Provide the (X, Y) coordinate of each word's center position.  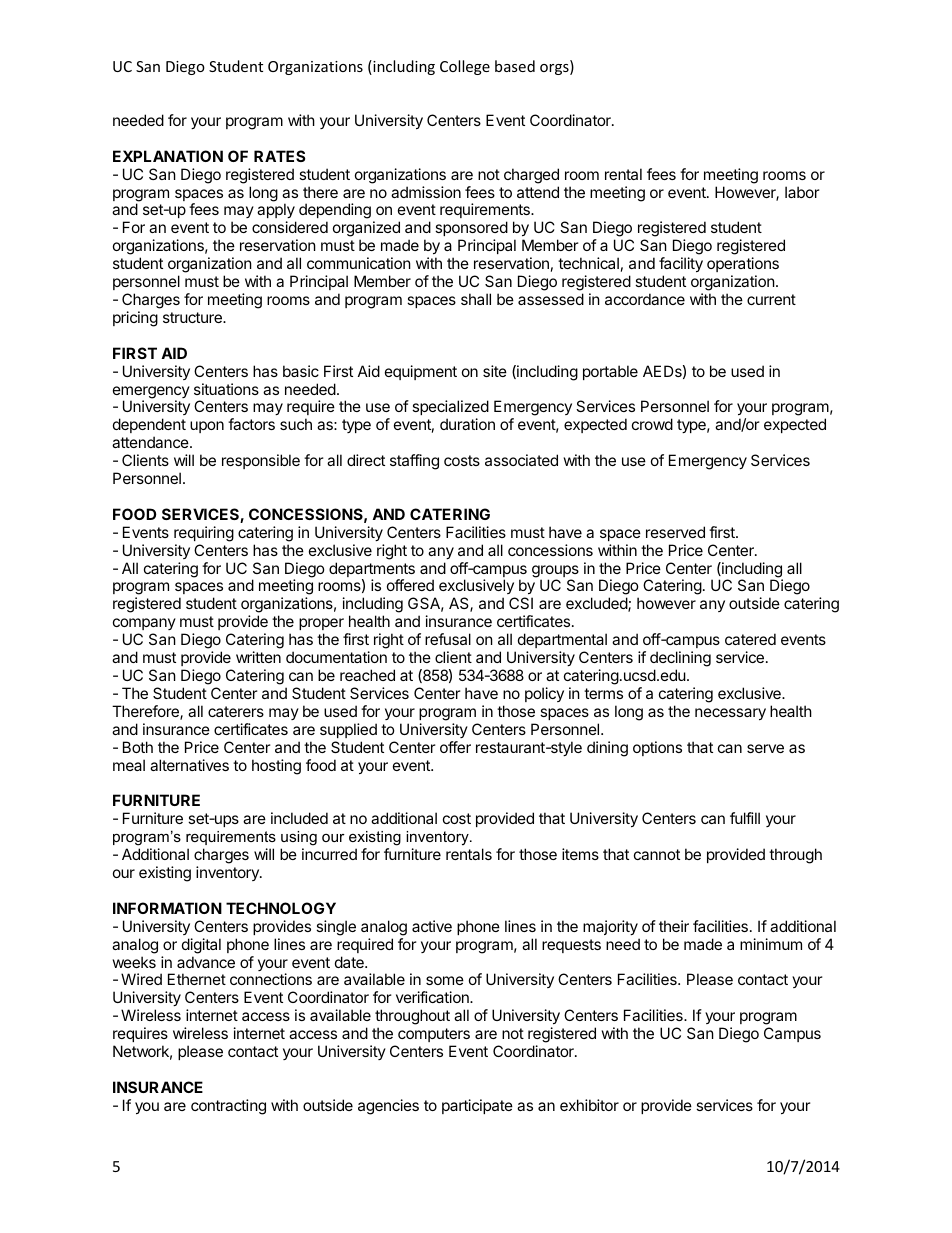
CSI (521, 603)
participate (477, 1106)
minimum (771, 944)
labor (802, 192)
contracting (228, 1107)
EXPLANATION (168, 156)
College (465, 67)
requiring (204, 534)
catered (750, 639)
